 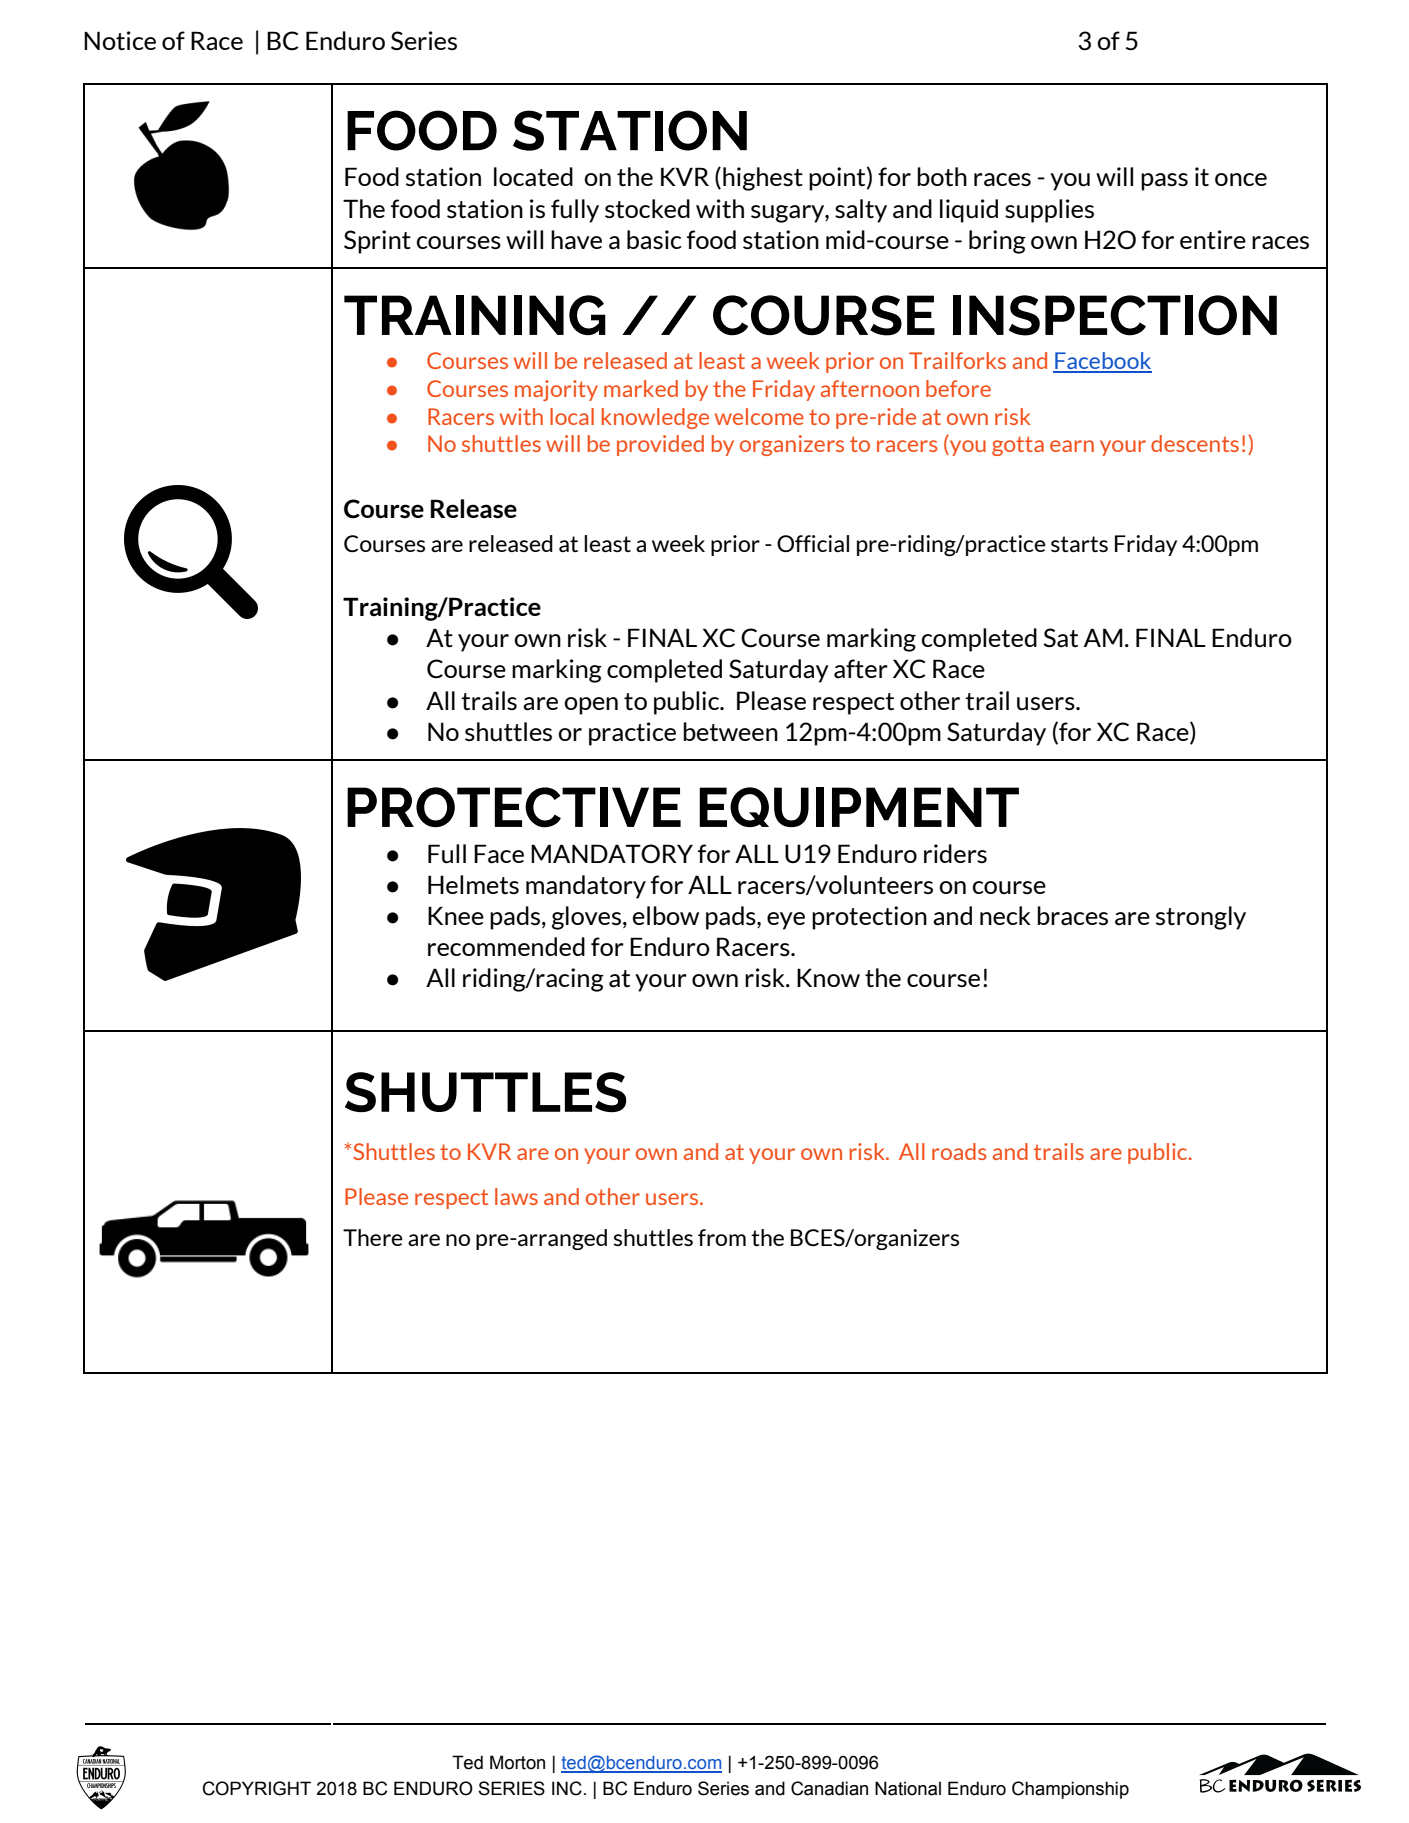 What do you see at coordinates (722, 1237) in the screenshot?
I see `from` at bounding box center [722, 1237].
